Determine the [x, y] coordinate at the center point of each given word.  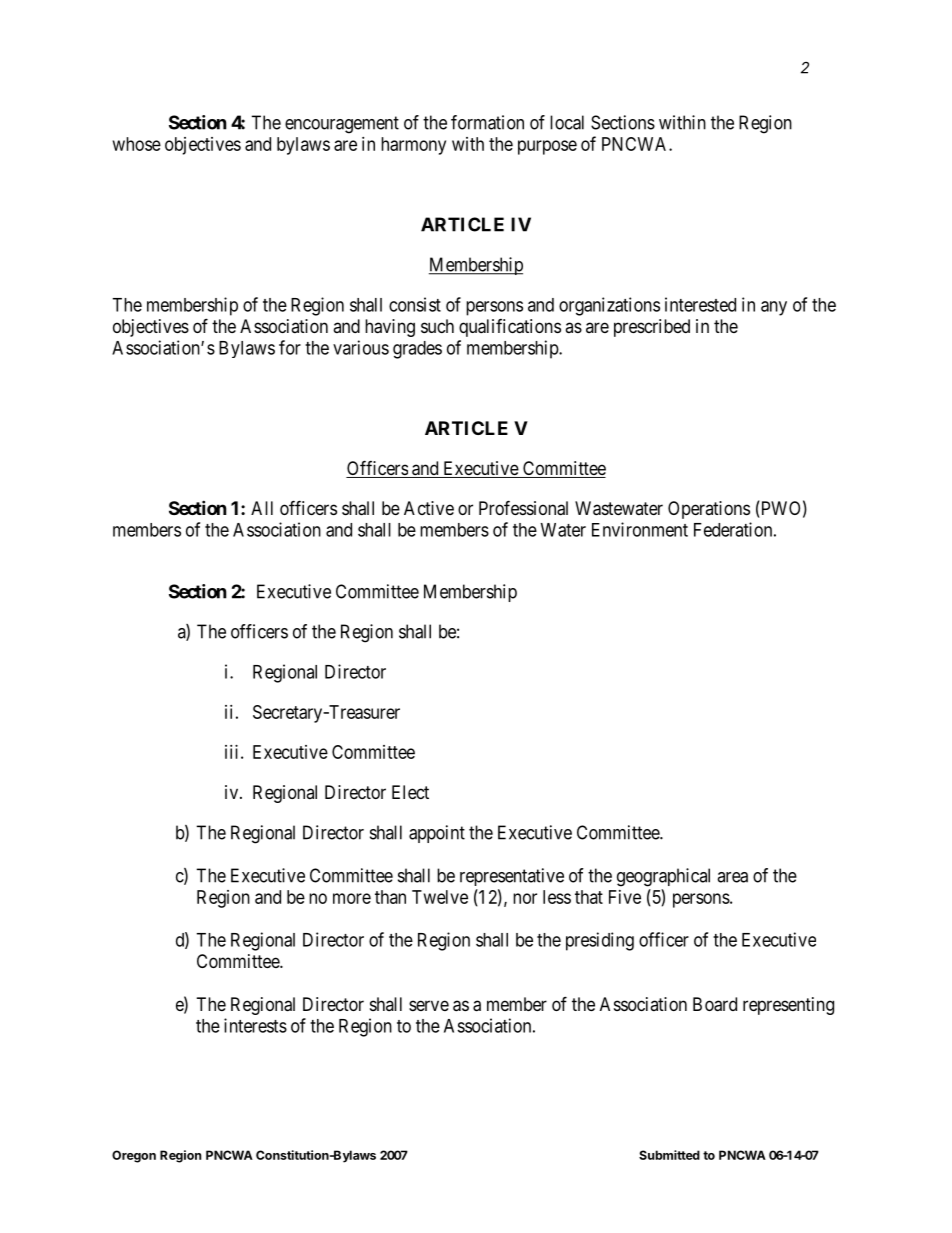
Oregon [134, 1156]
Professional [523, 508]
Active [429, 508]
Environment [640, 529]
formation [487, 122]
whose [137, 144]
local [567, 122]
